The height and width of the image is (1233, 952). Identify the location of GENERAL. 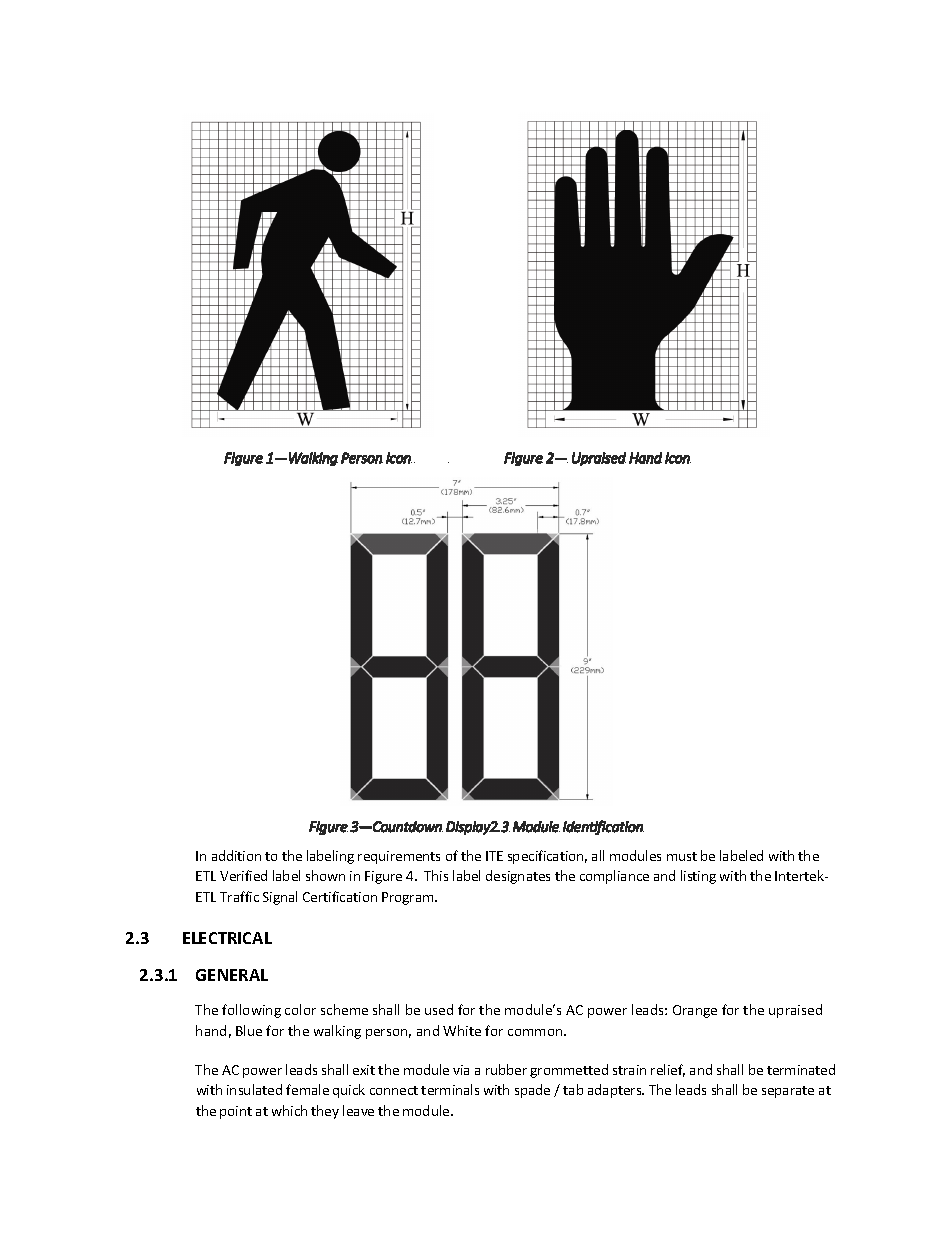
(232, 975).
